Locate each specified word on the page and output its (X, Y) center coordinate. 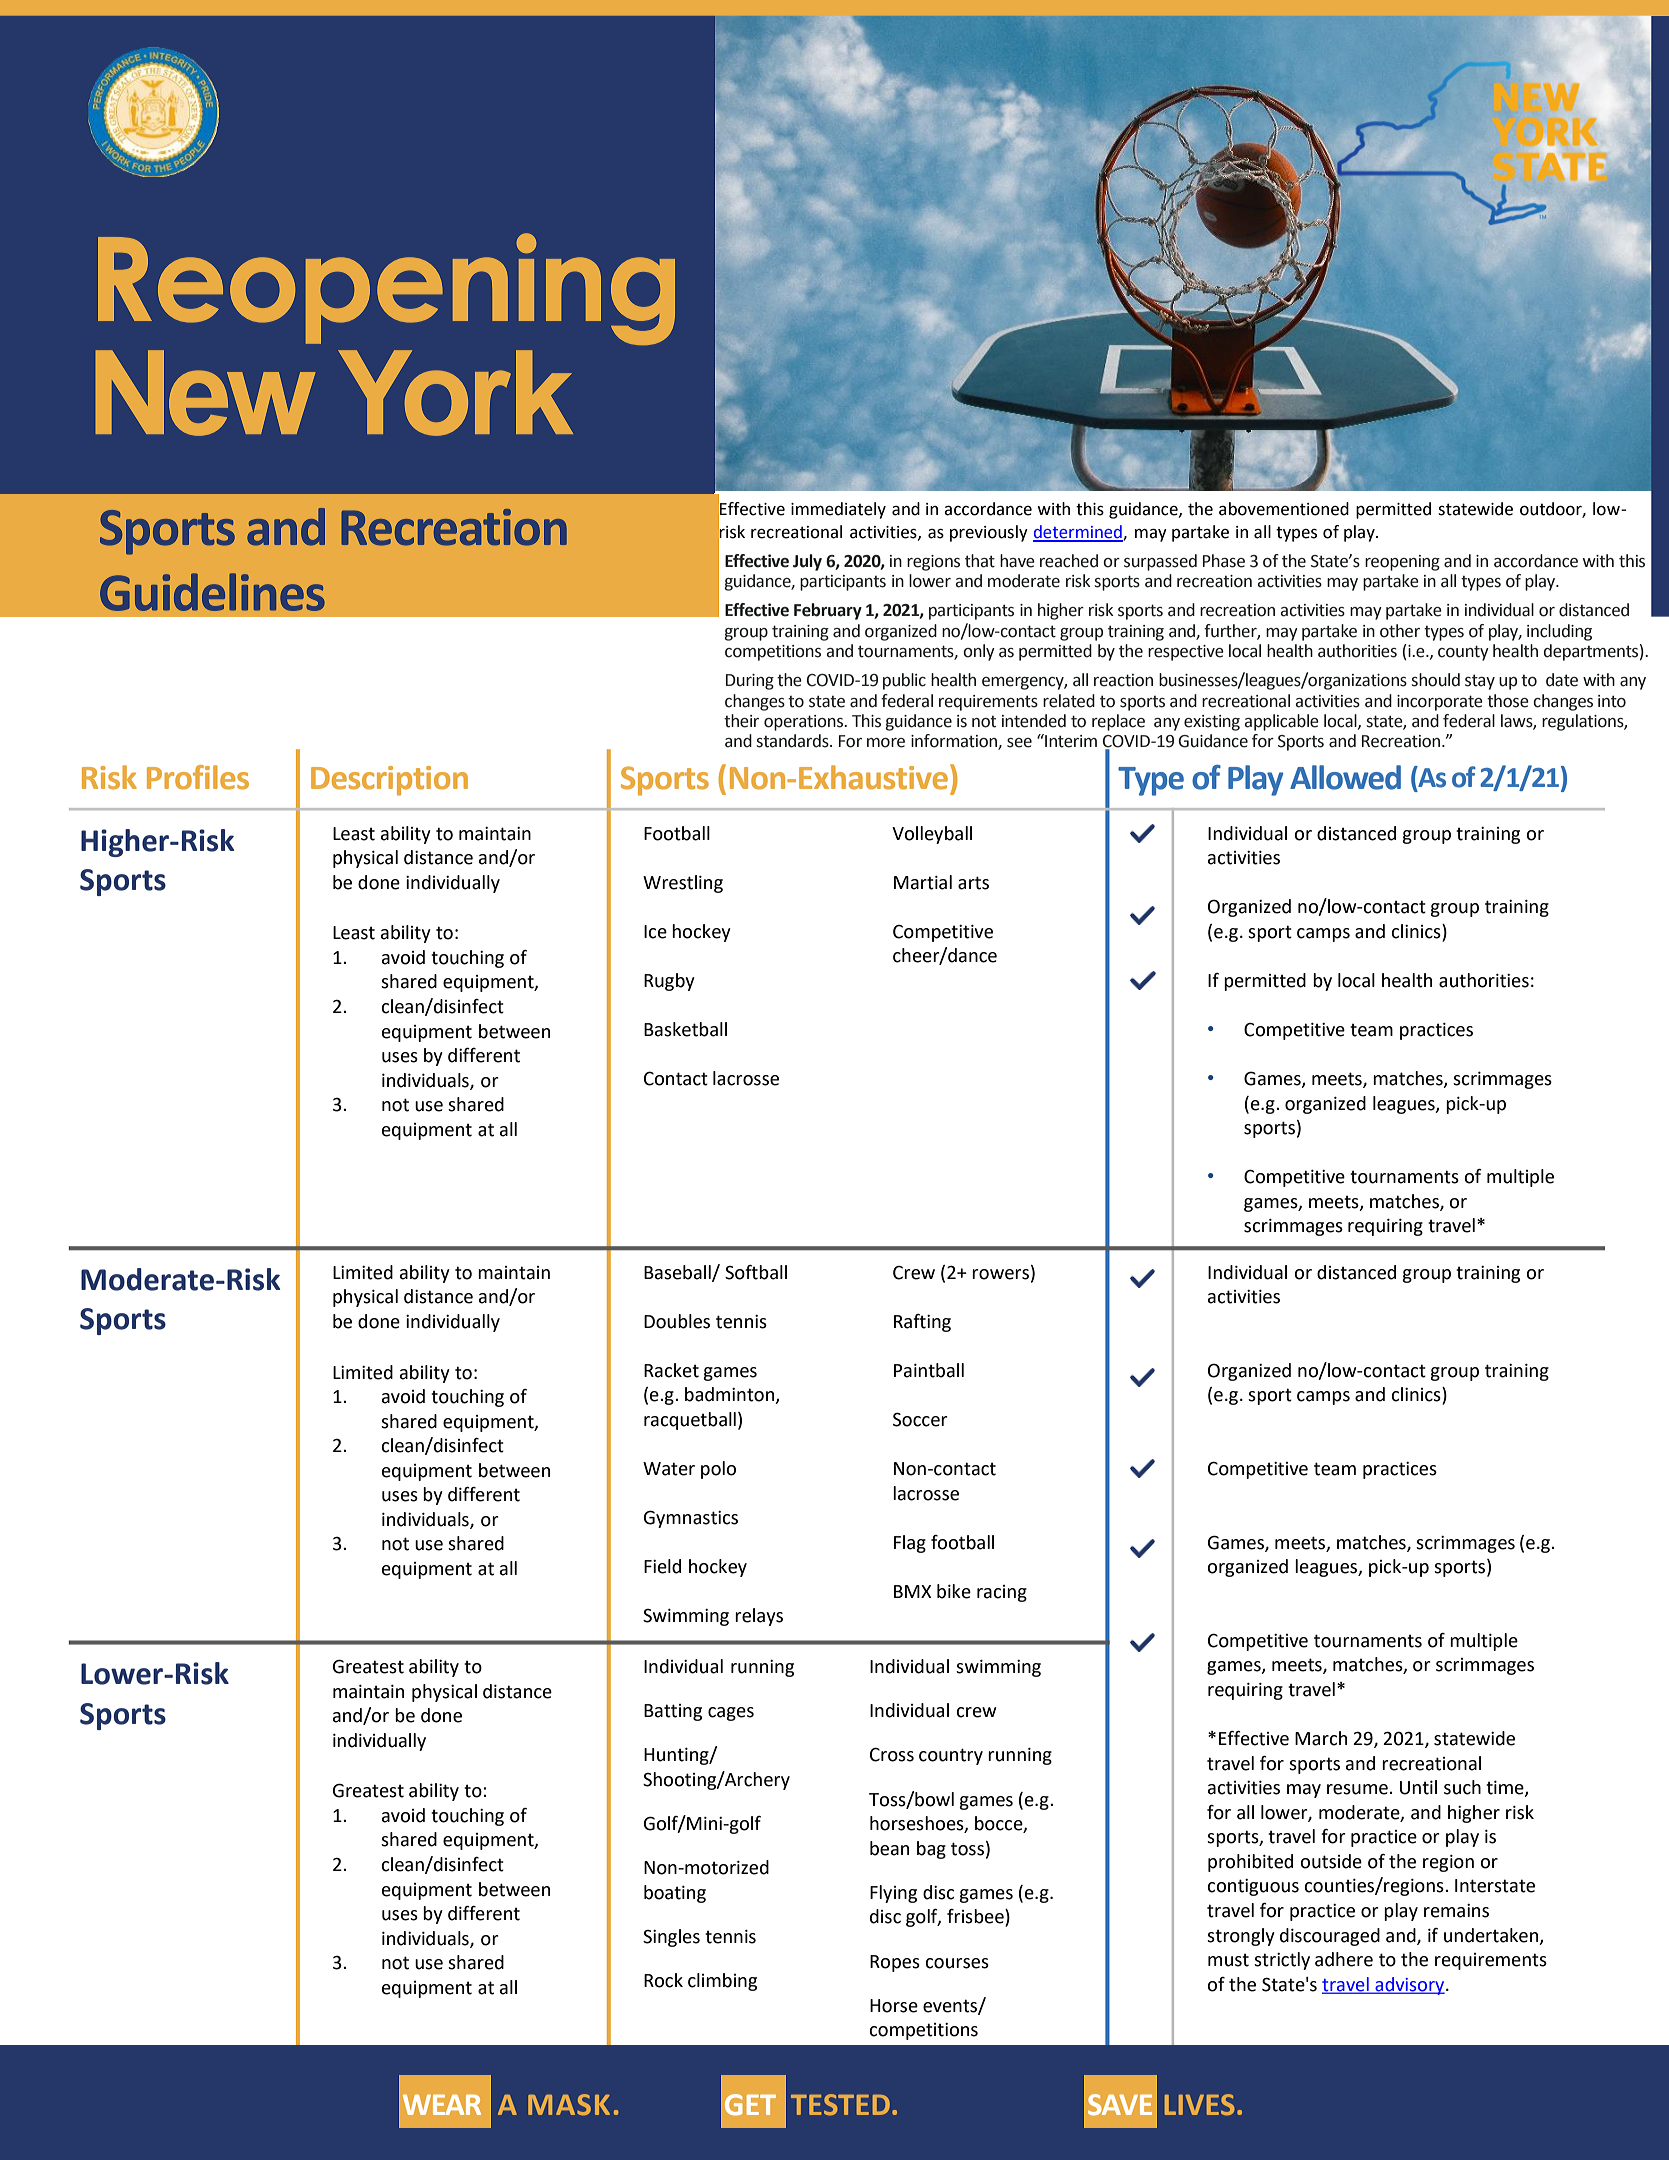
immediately (838, 510)
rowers (1000, 1274)
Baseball (678, 1273)
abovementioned (1284, 509)
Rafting (922, 1323)
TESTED (840, 2104)
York (455, 393)
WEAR (442, 2105)
